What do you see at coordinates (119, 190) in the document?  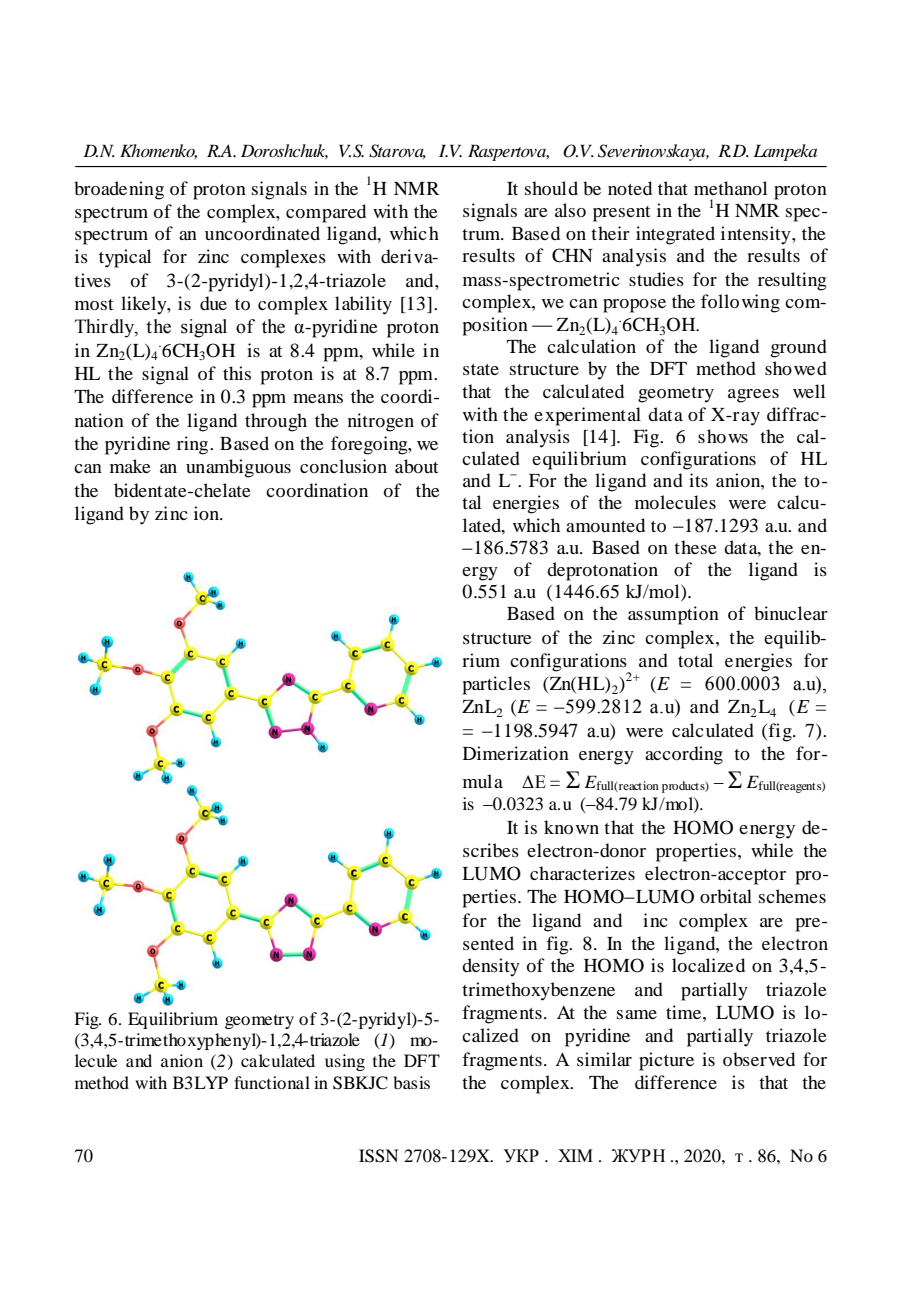 I see `broadening` at bounding box center [119, 190].
